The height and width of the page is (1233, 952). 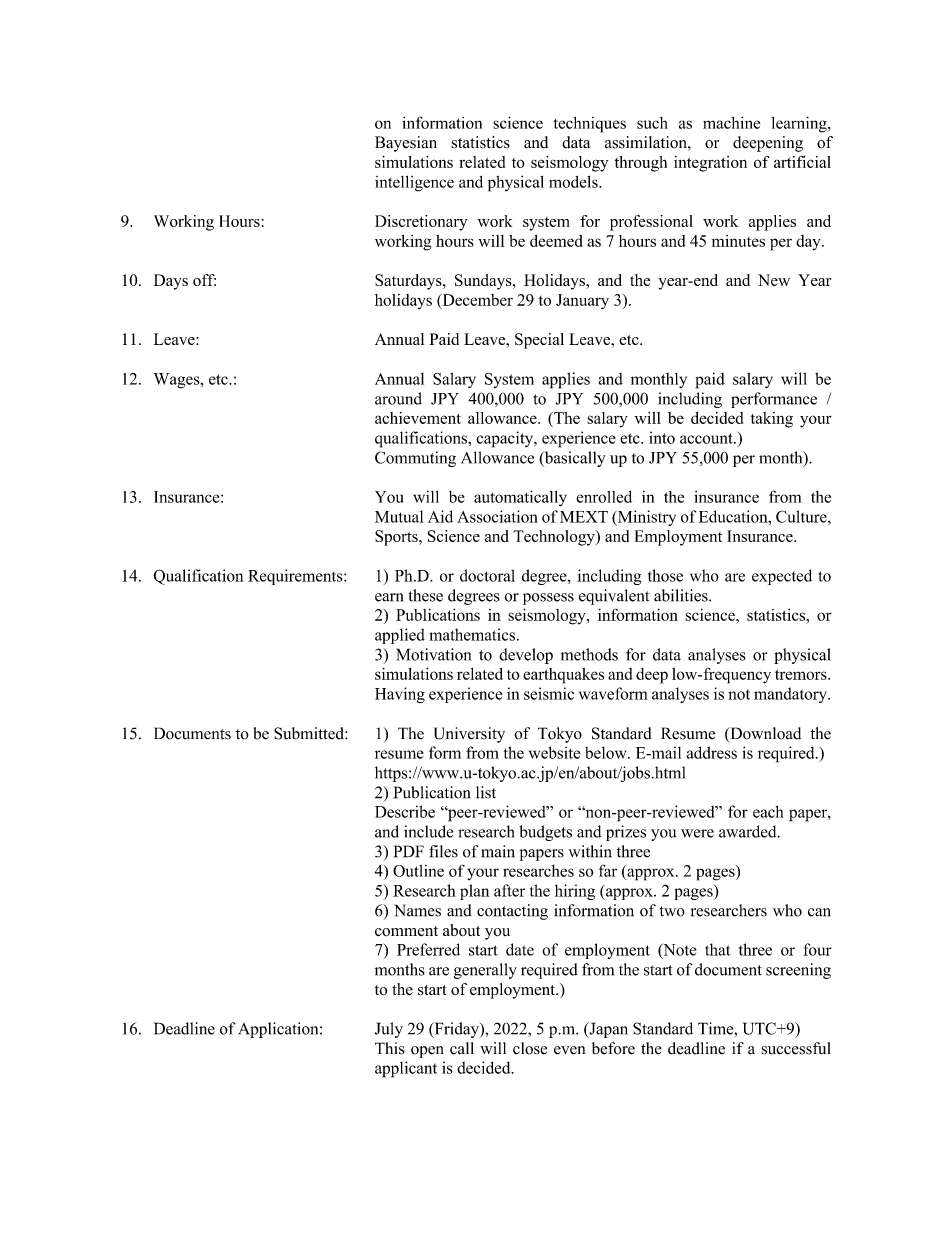 What do you see at coordinates (768, 811) in the page?
I see `each` at bounding box center [768, 811].
